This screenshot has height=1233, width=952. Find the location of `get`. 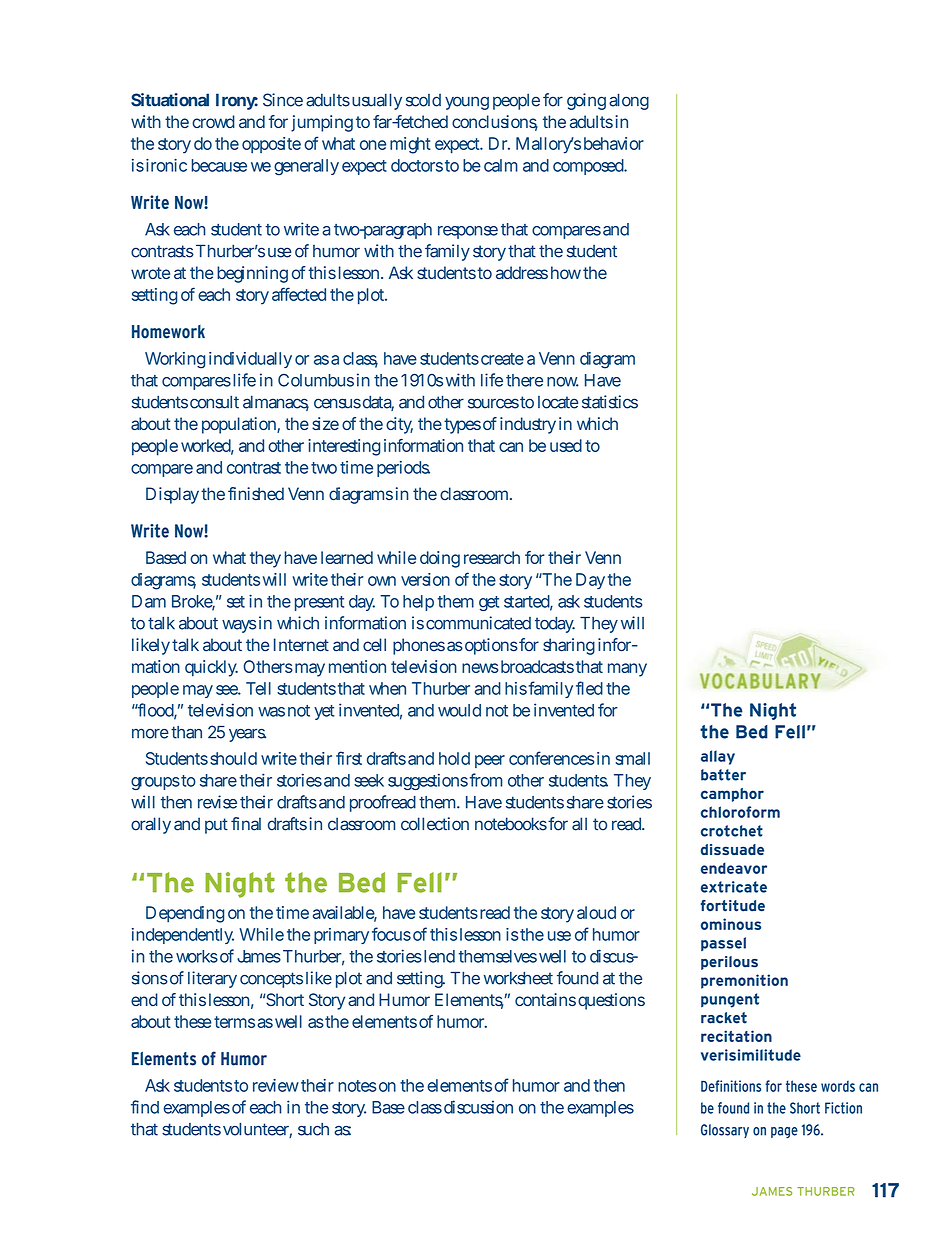

get is located at coordinates (489, 603).
